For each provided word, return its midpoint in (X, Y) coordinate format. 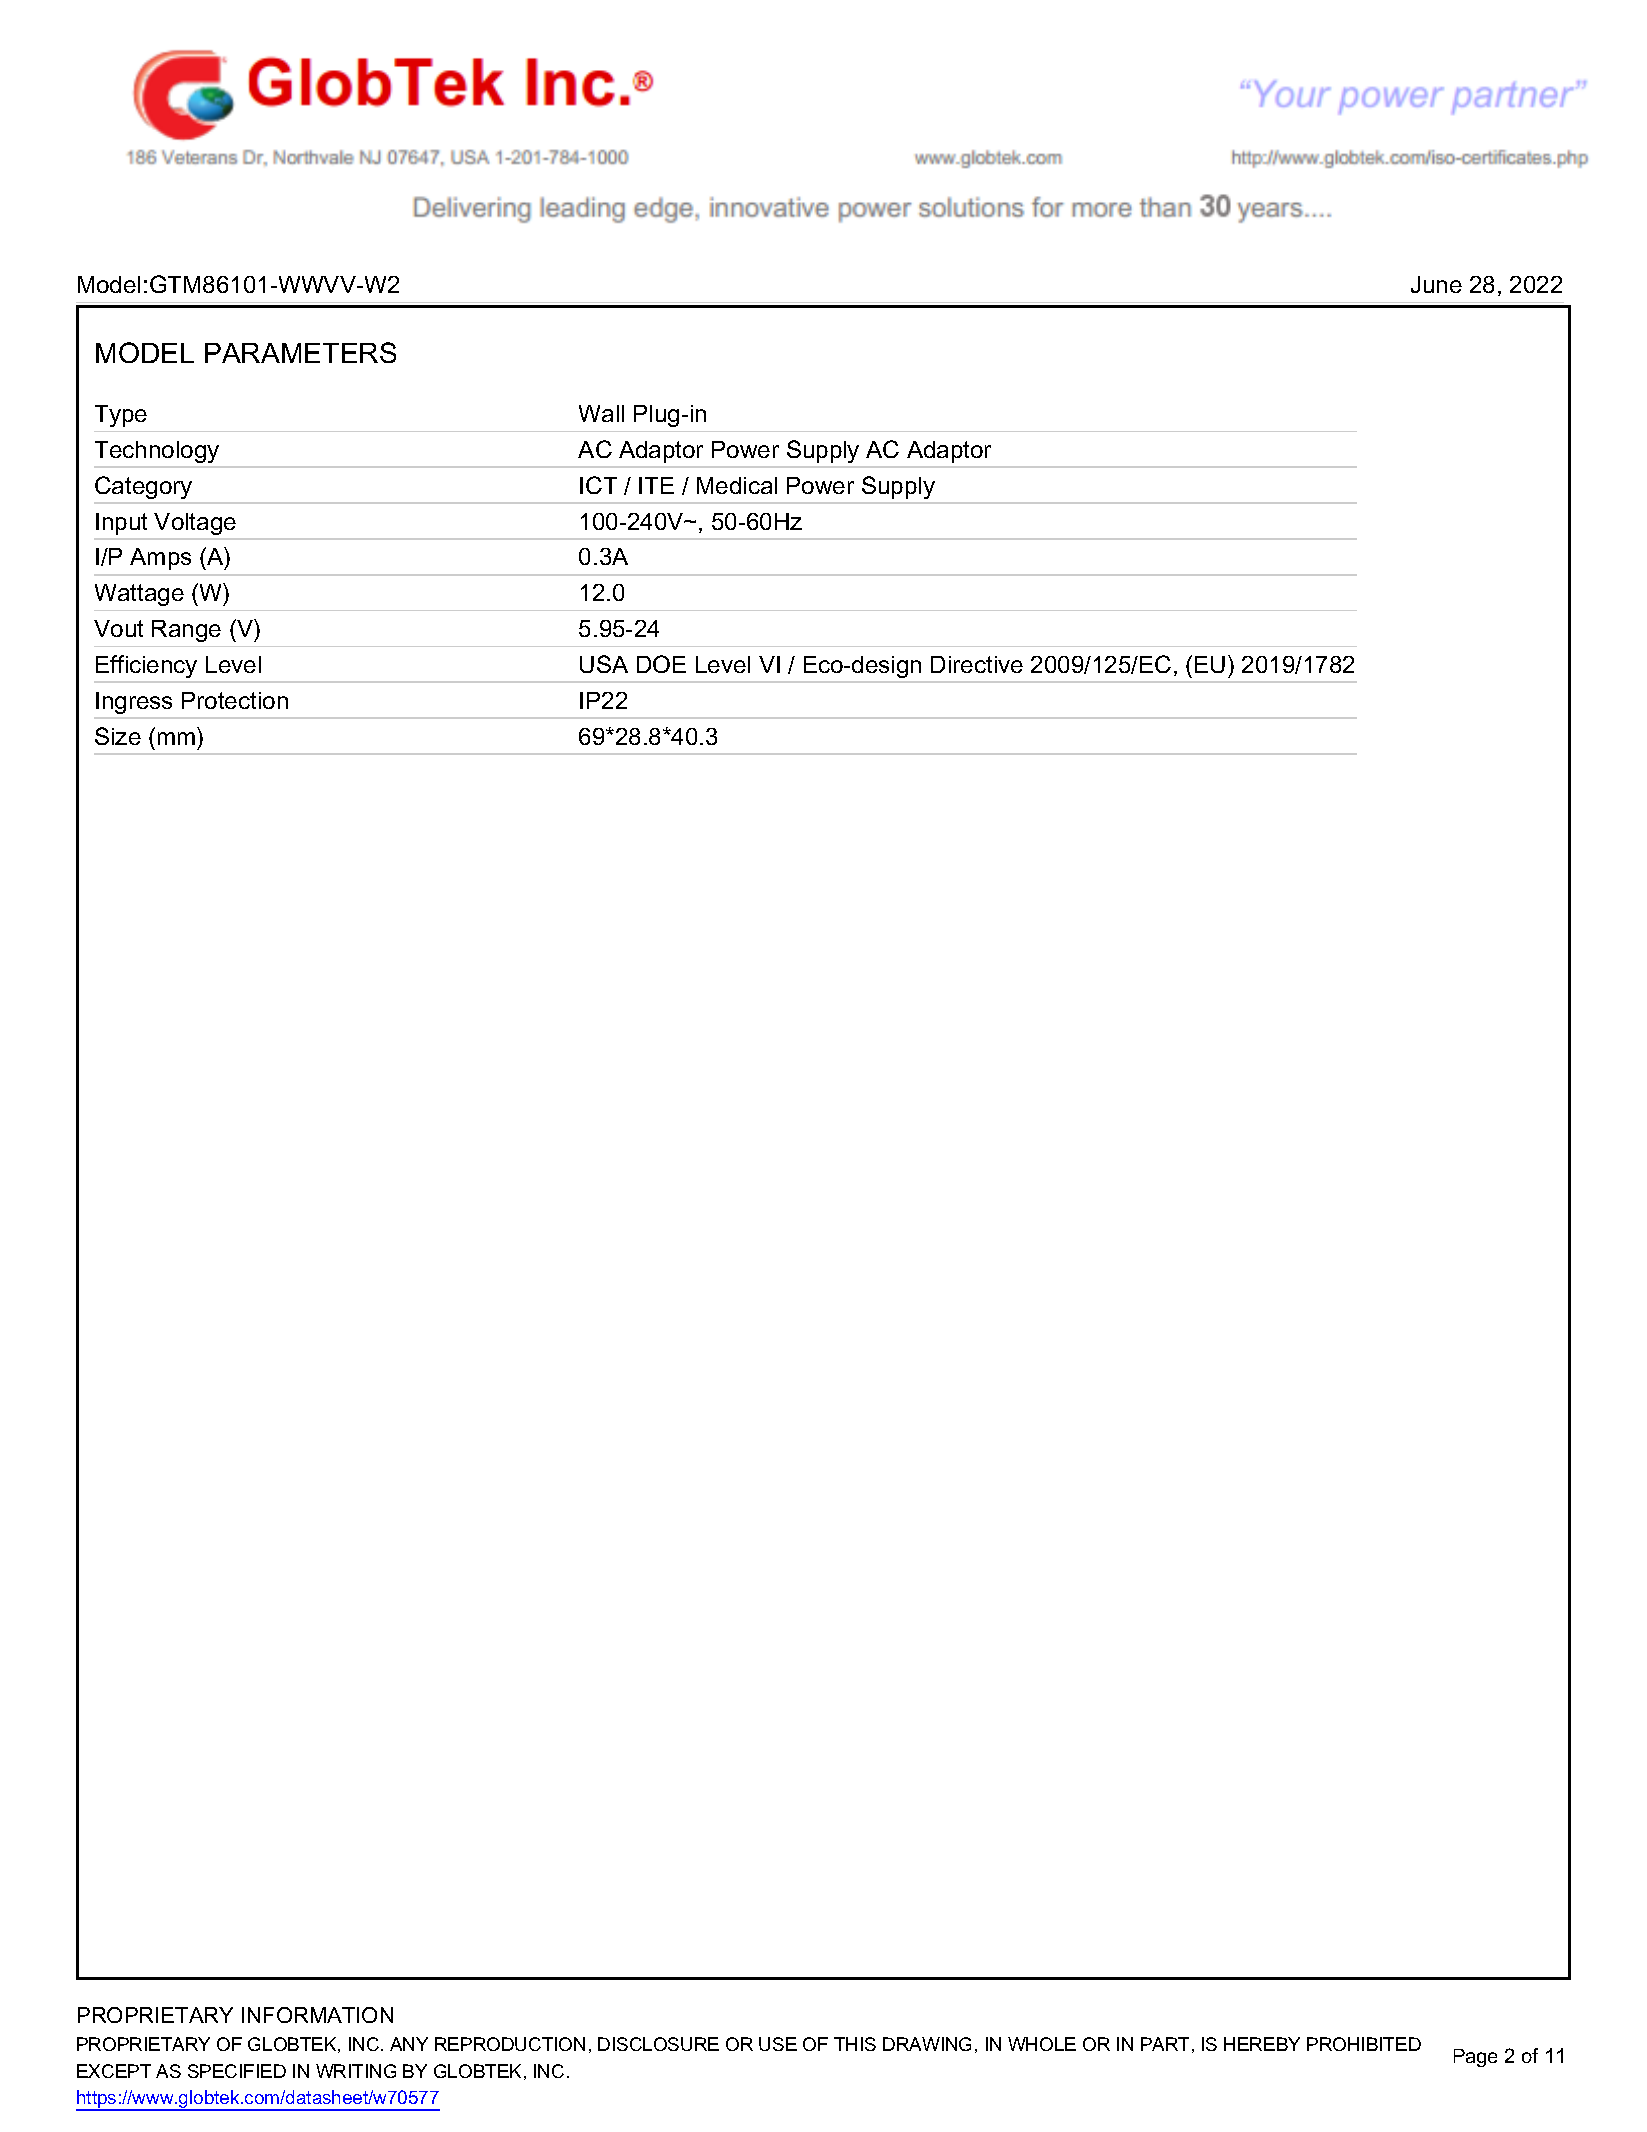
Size (118, 736)
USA (604, 664)
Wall (601, 413)
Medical (737, 485)
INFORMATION (317, 2015)
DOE (661, 664)
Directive (977, 664)
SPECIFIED (237, 2071)
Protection (235, 700)
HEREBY (1262, 2044)
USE (778, 2044)
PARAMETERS (300, 352)
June (1436, 284)
